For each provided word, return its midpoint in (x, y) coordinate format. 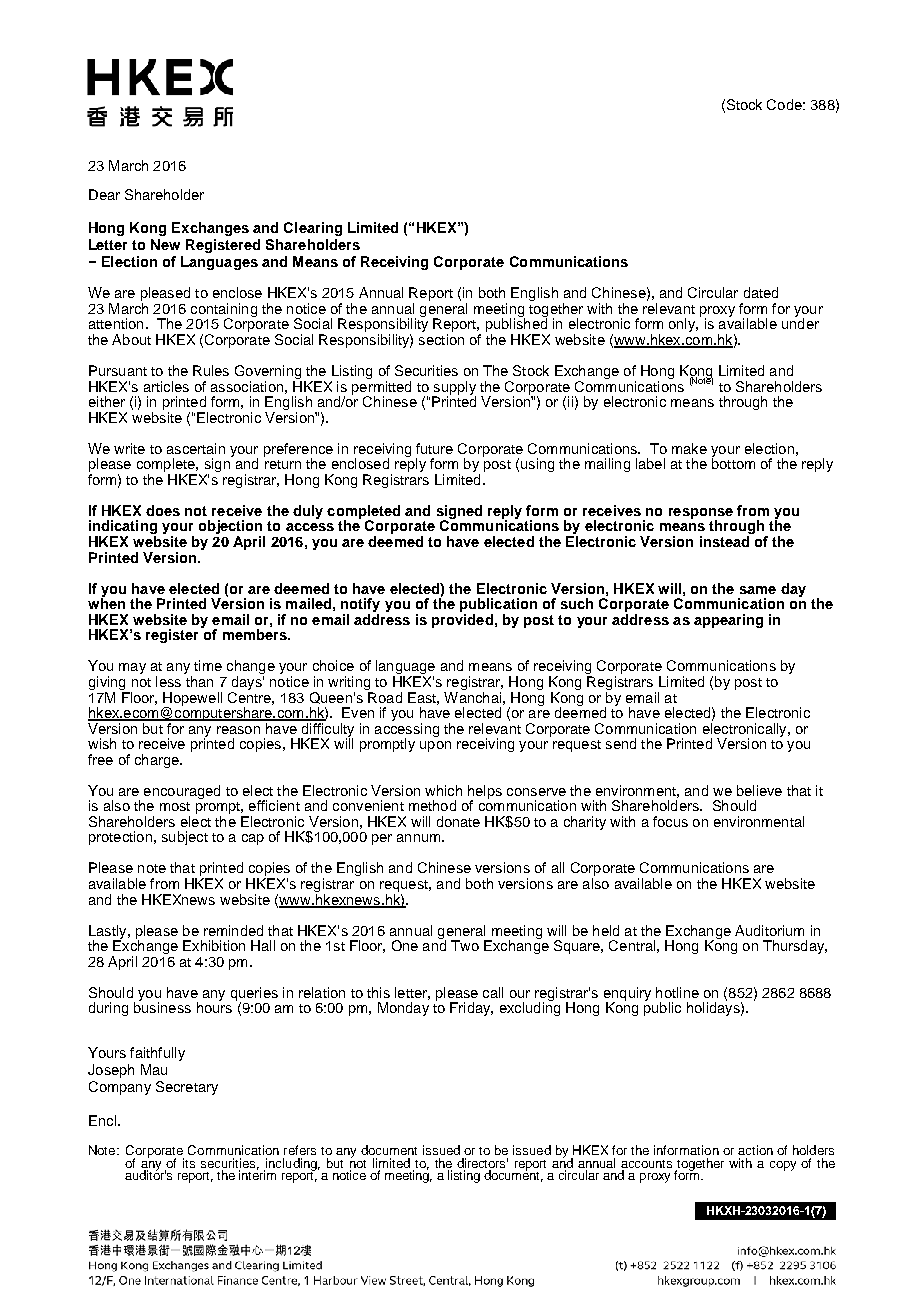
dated (761, 292)
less (168, 681)
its (189, 1163)
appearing (728, 621)
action (755, 1150)
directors (482, 1163)
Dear (104, 194)
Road (385, 697)
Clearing (313, 229)
